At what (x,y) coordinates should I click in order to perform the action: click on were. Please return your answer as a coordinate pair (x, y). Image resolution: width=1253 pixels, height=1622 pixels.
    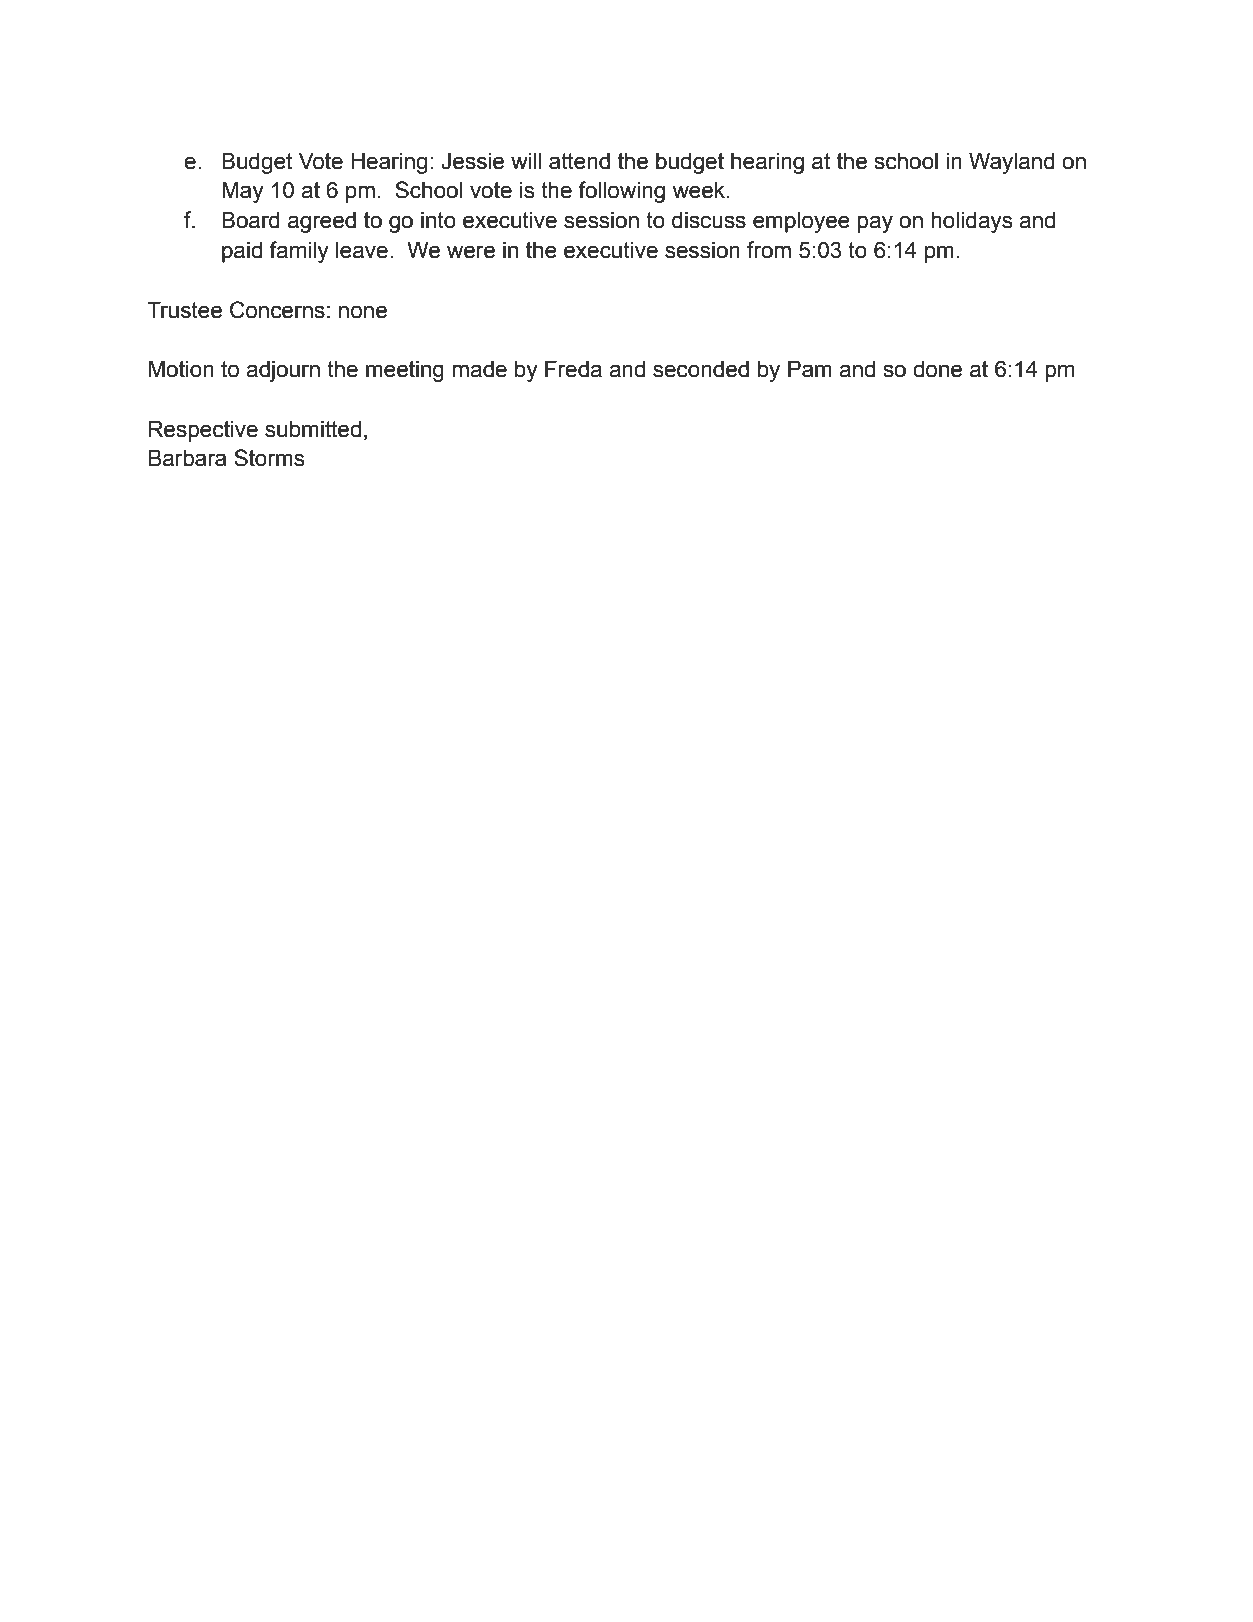
    Looking at the image, I should click on (471, 252).
